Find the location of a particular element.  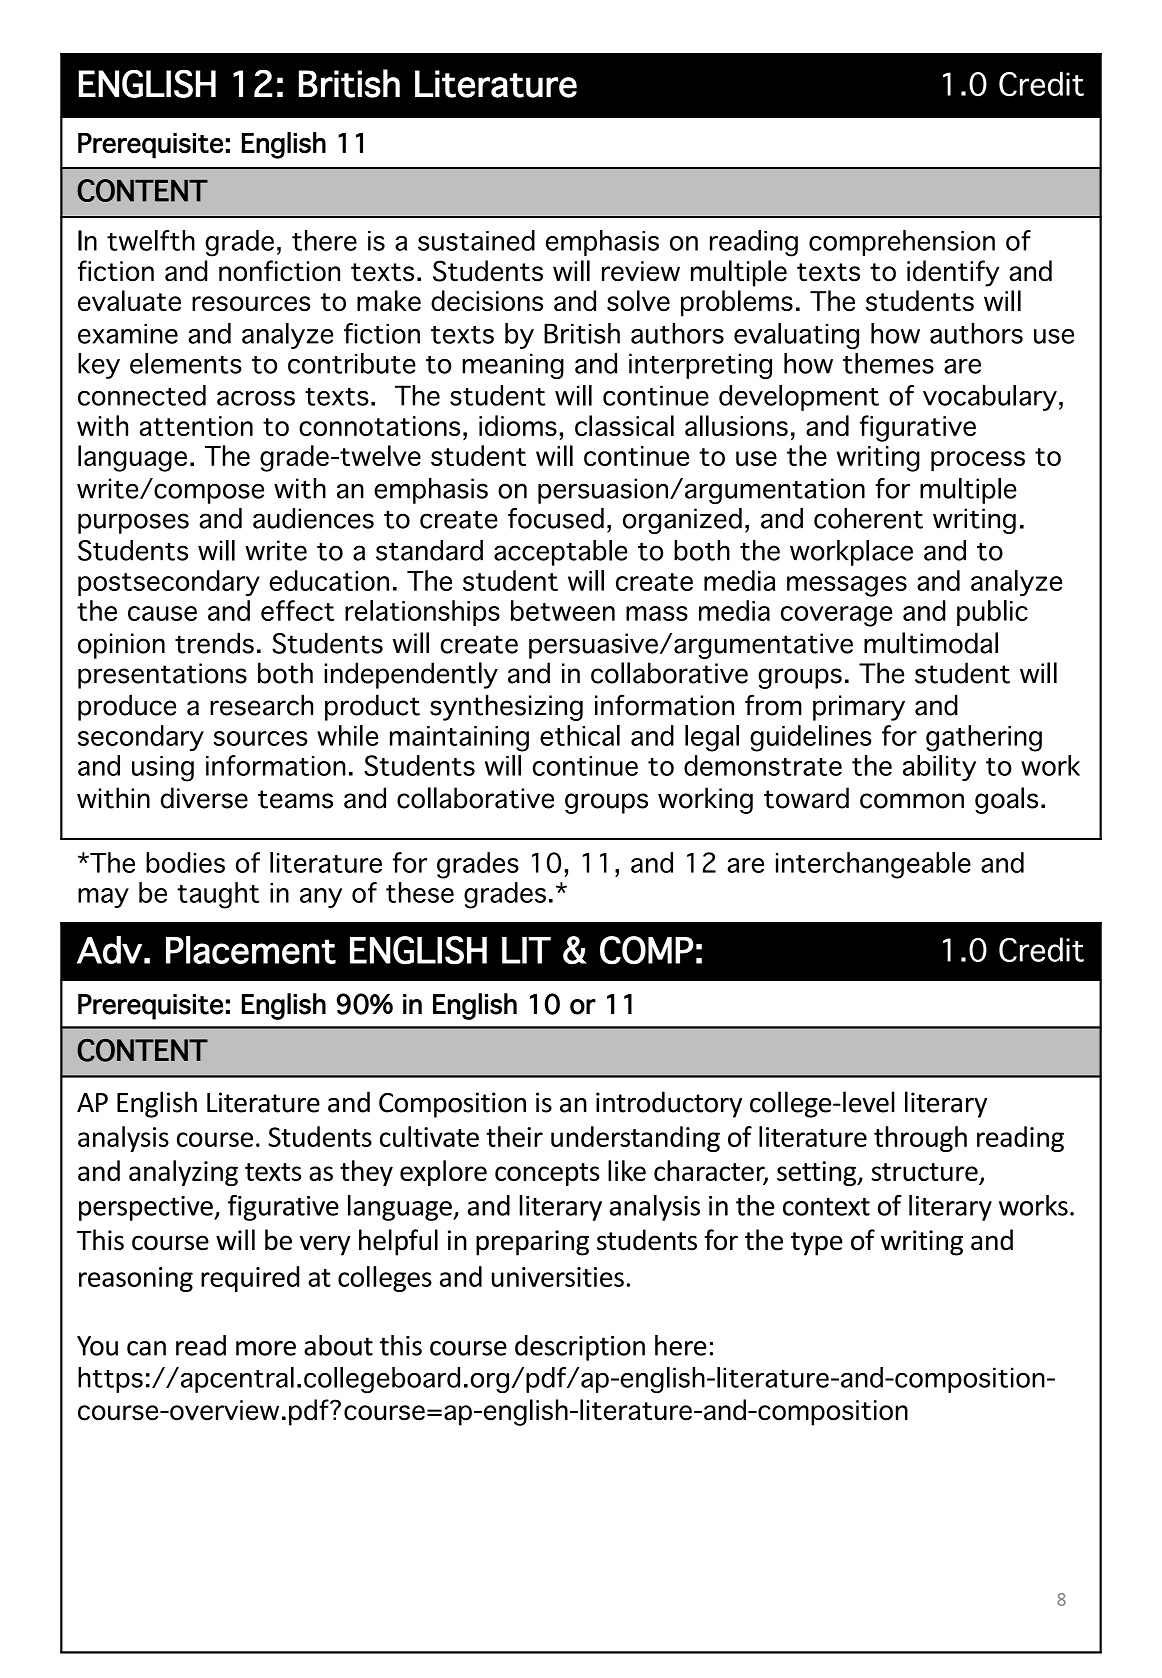

decisions is located at coordinates (487, 301).
